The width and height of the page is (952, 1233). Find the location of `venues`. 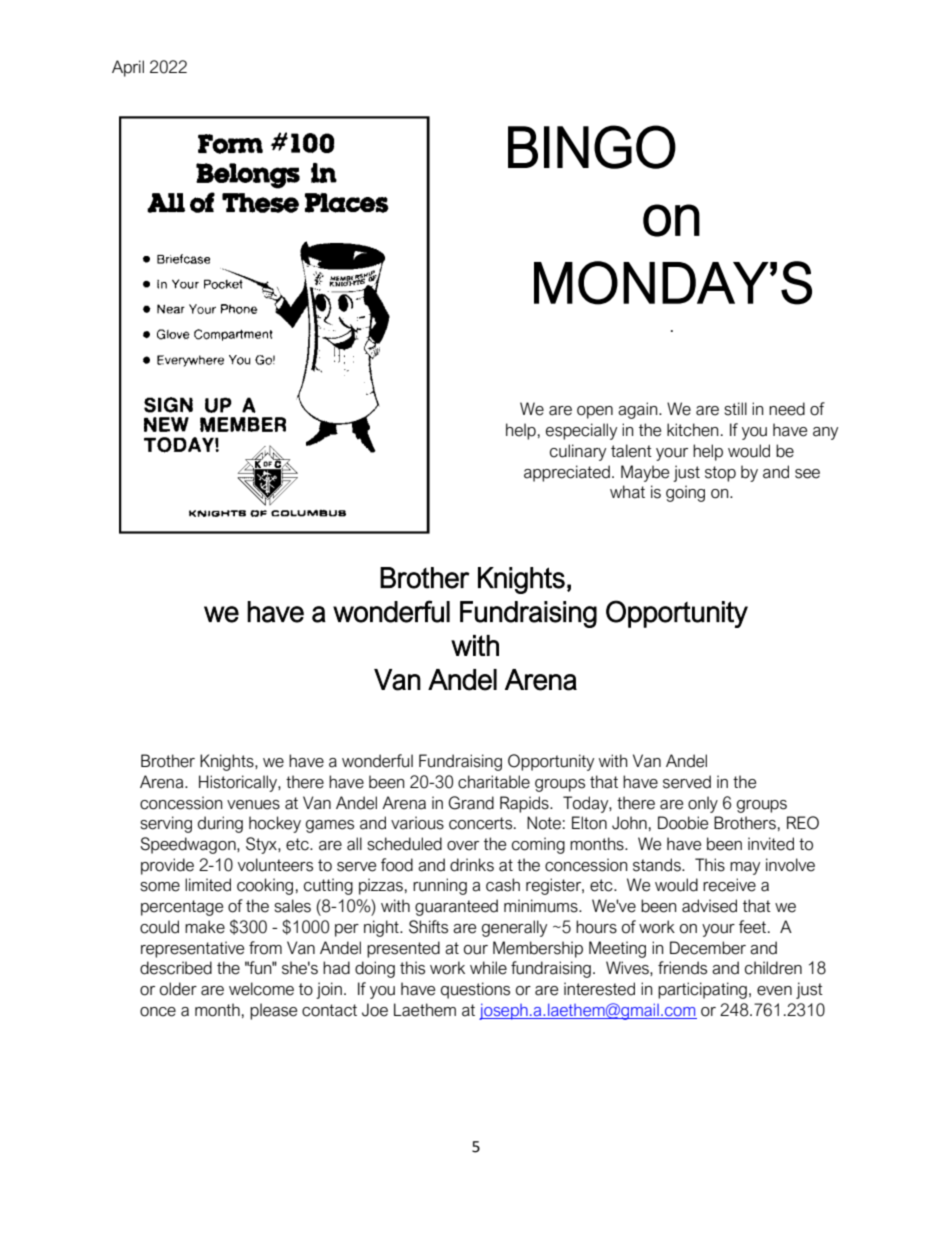

venues is located at coordinates (253, 805).
